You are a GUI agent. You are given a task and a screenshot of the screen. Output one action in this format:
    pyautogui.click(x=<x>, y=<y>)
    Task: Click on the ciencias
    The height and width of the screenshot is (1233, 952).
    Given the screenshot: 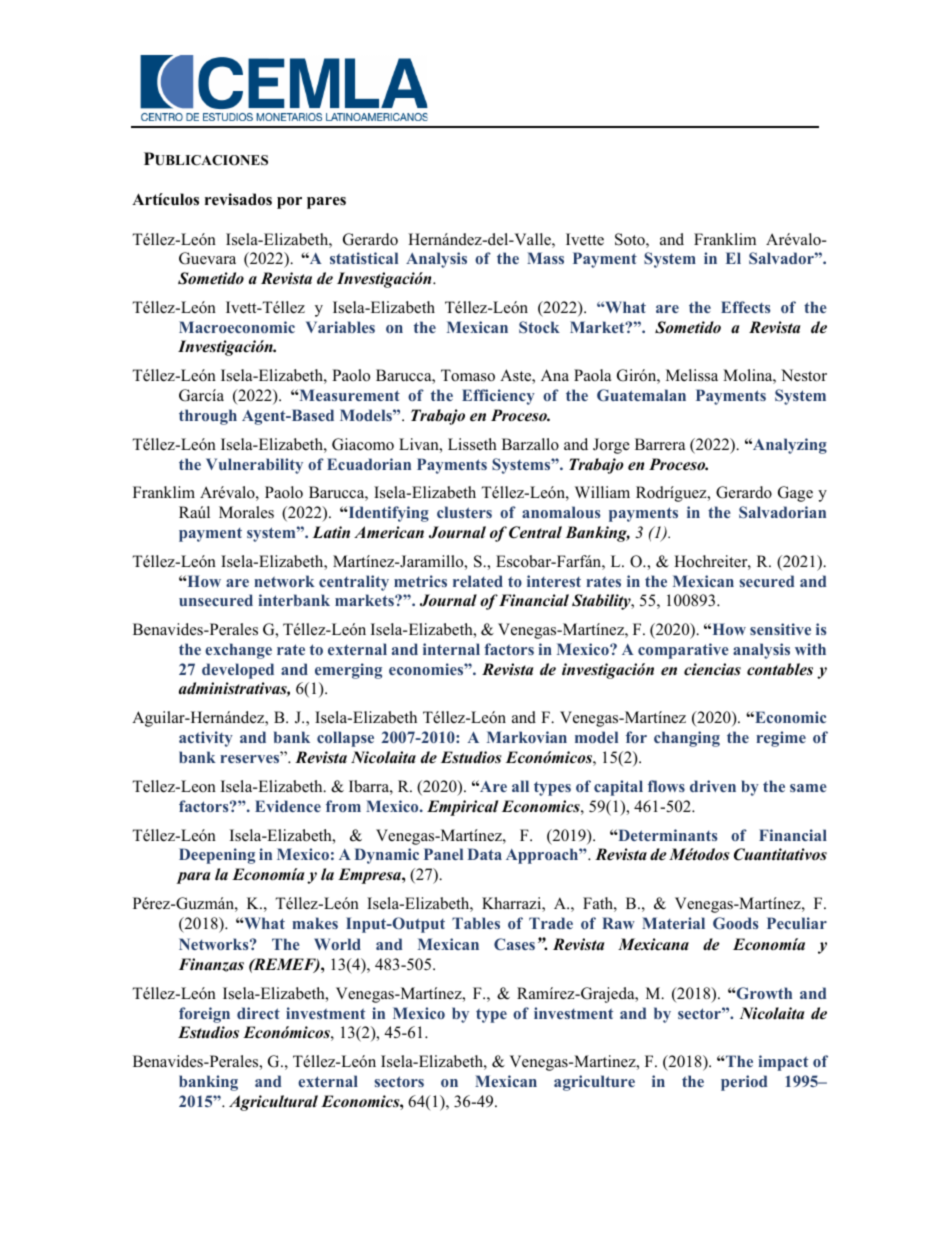 What is the action you would take?
    pyautogui.click(x=712, y=669)
